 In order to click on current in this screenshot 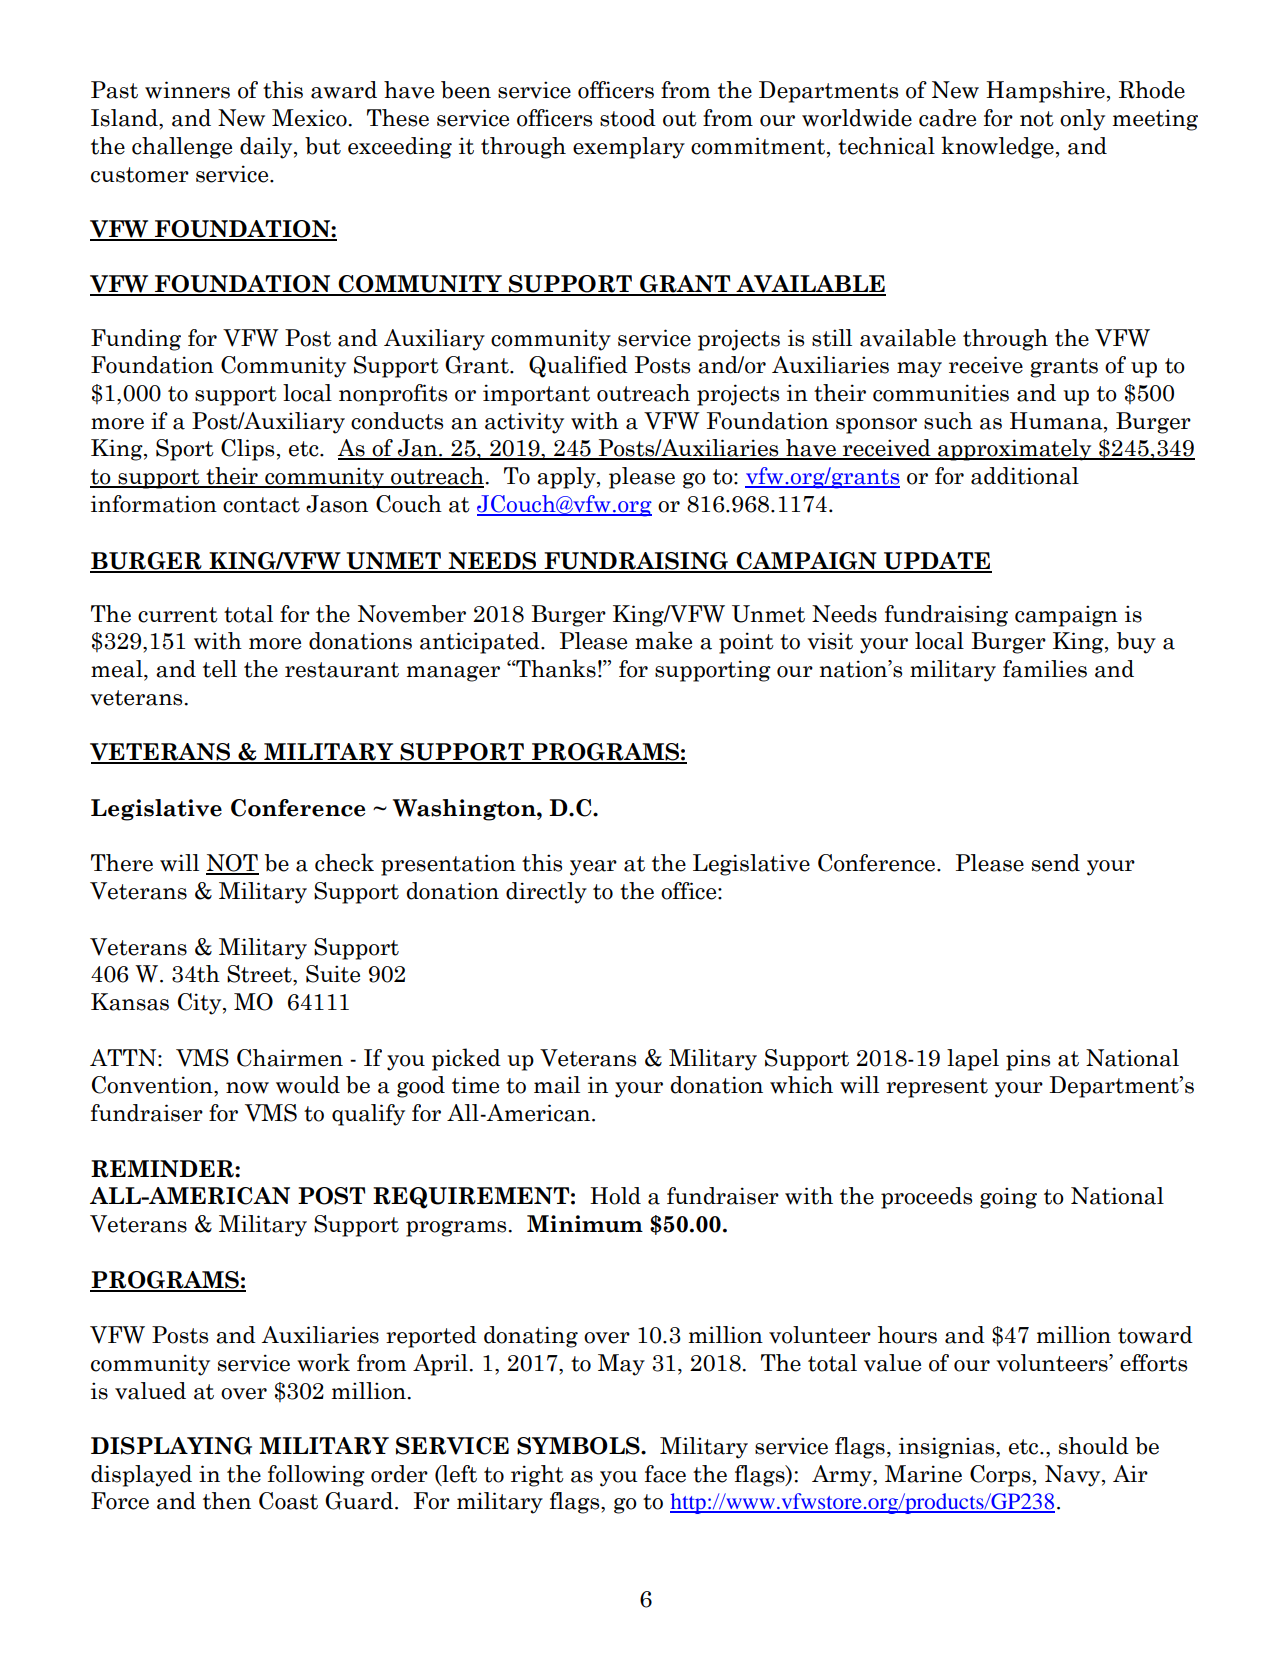, I will do `click(178, 615)`.
